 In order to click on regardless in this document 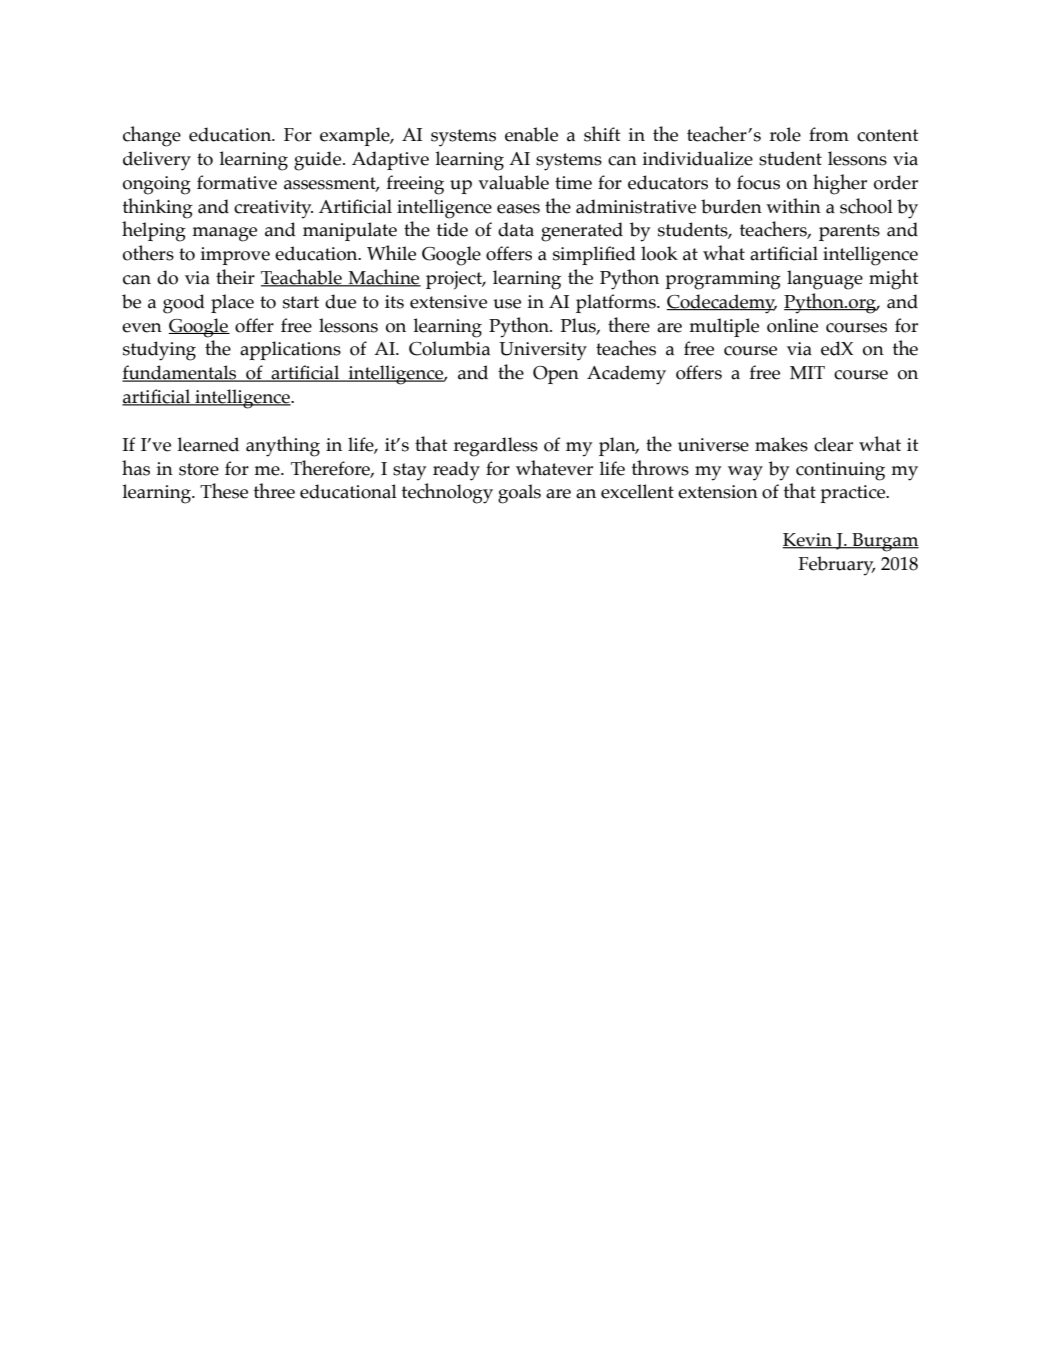, I will do `click(495, 447)`.
